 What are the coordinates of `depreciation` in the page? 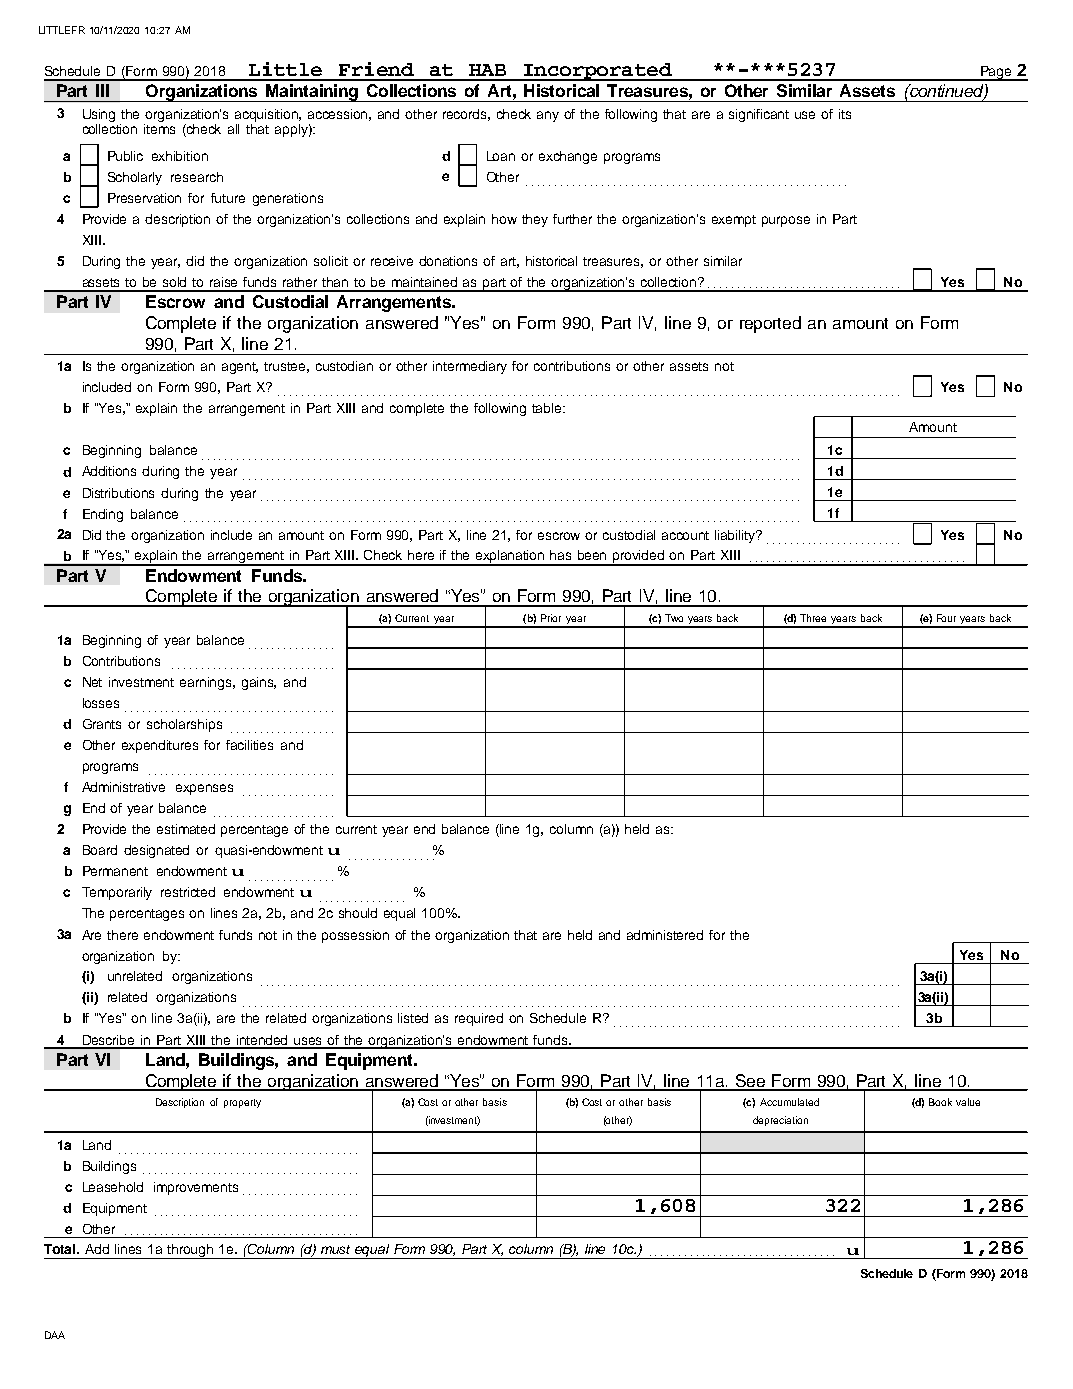 It's located at (780, 1121).
